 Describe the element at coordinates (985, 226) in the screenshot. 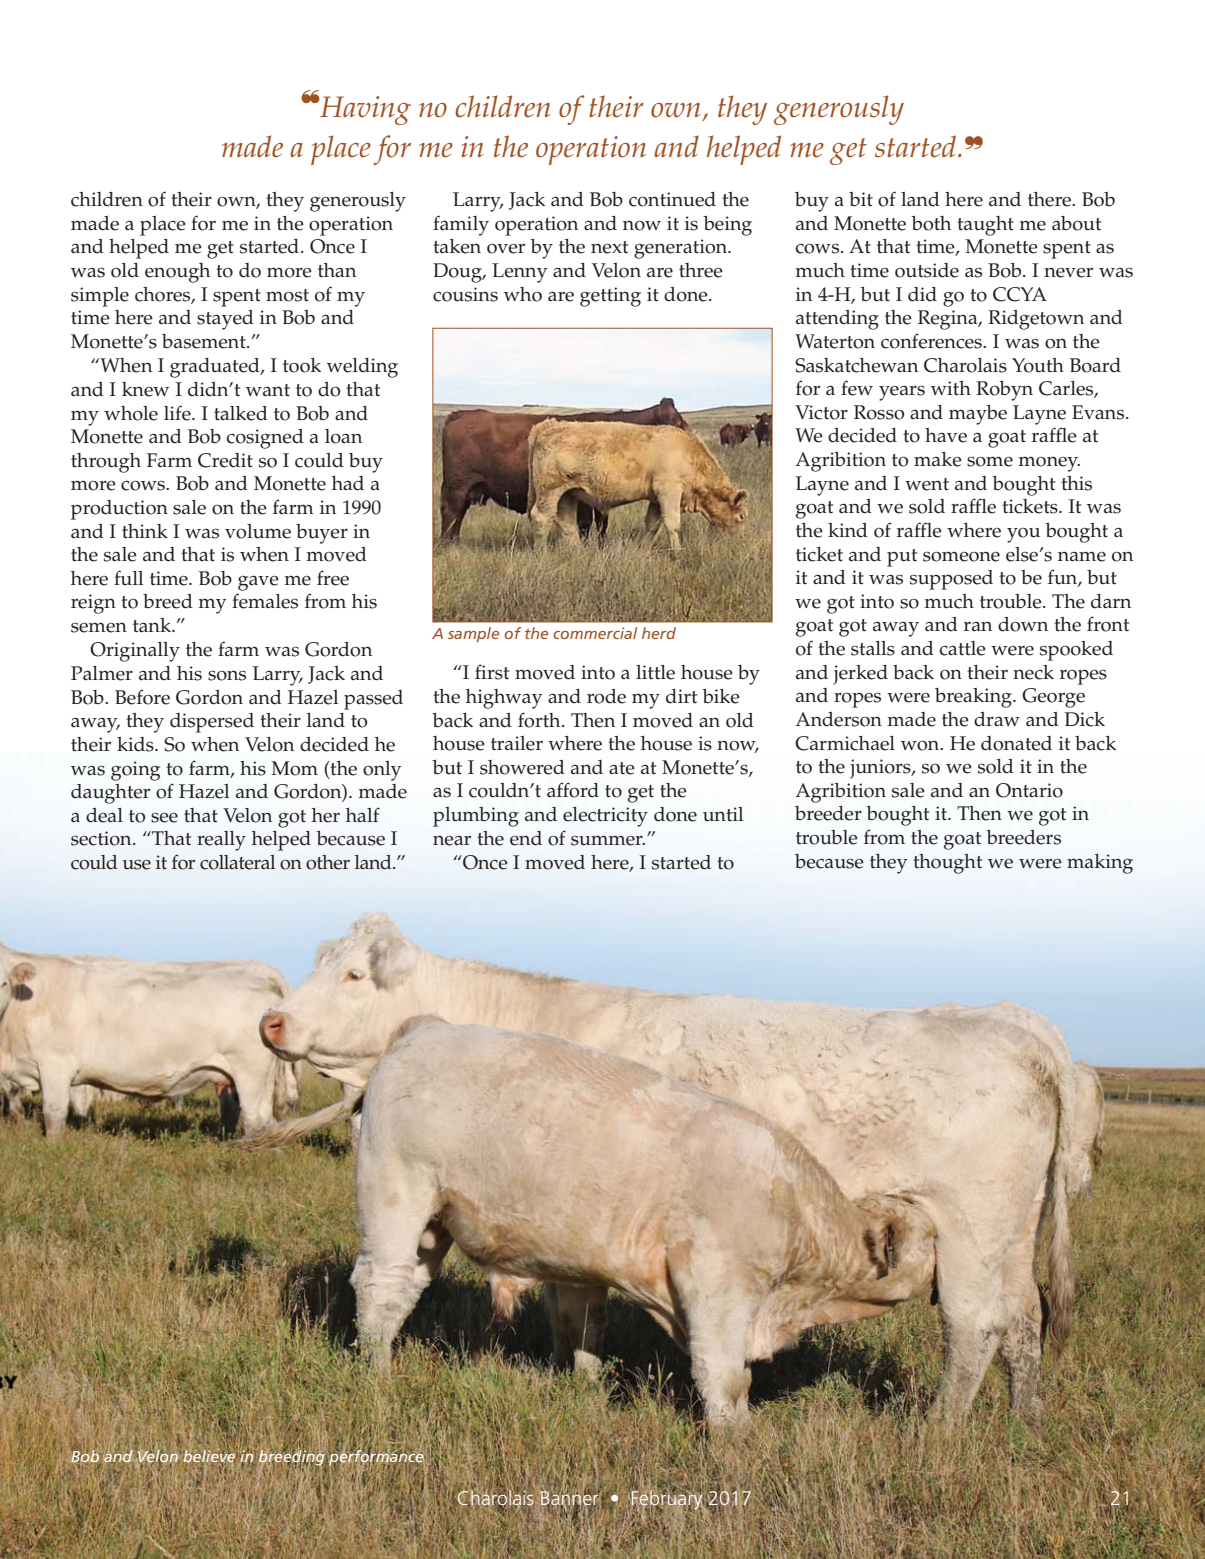

I see `taught` at that location.
